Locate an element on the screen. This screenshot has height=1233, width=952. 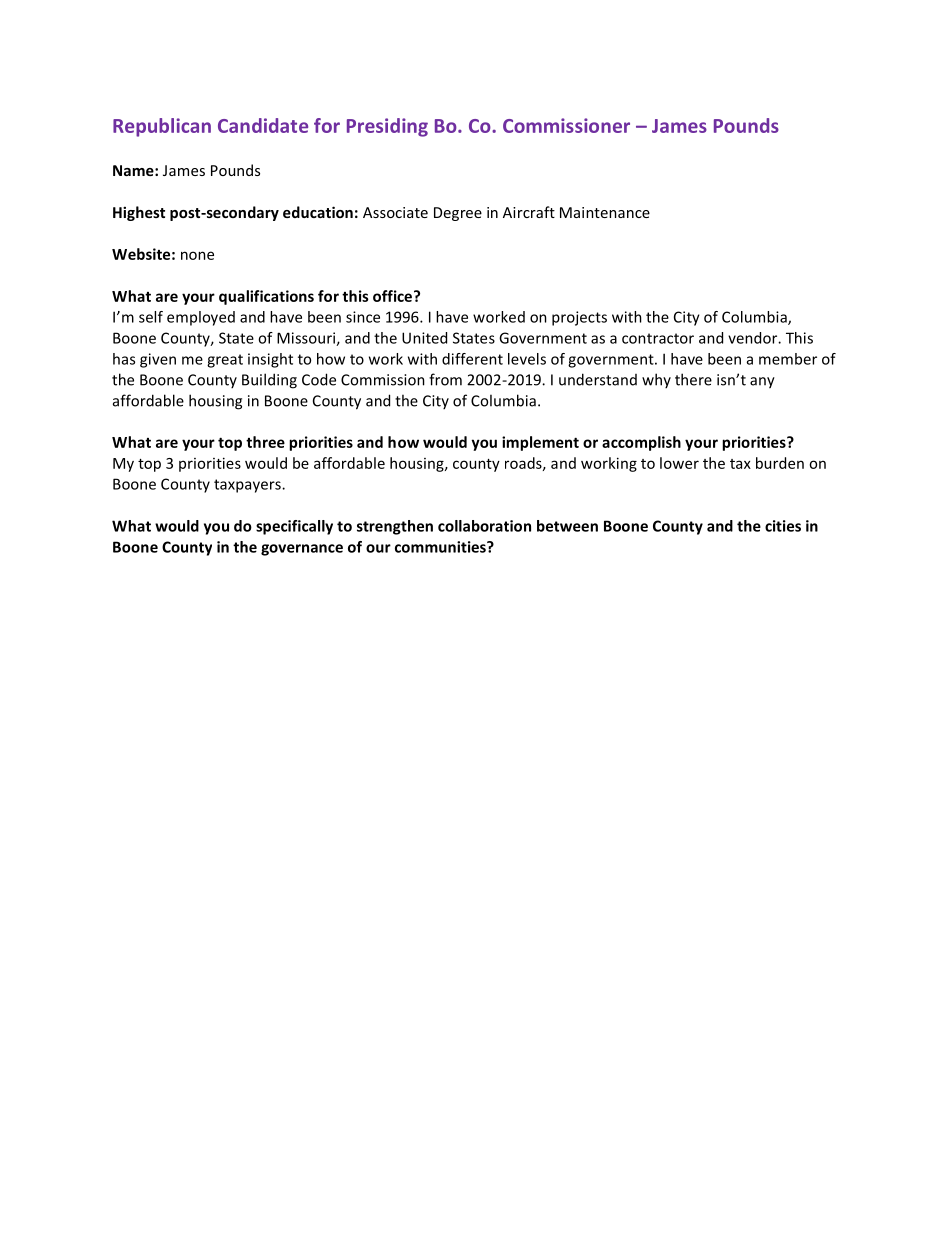
Degree is located at coordinates (458, 214).
